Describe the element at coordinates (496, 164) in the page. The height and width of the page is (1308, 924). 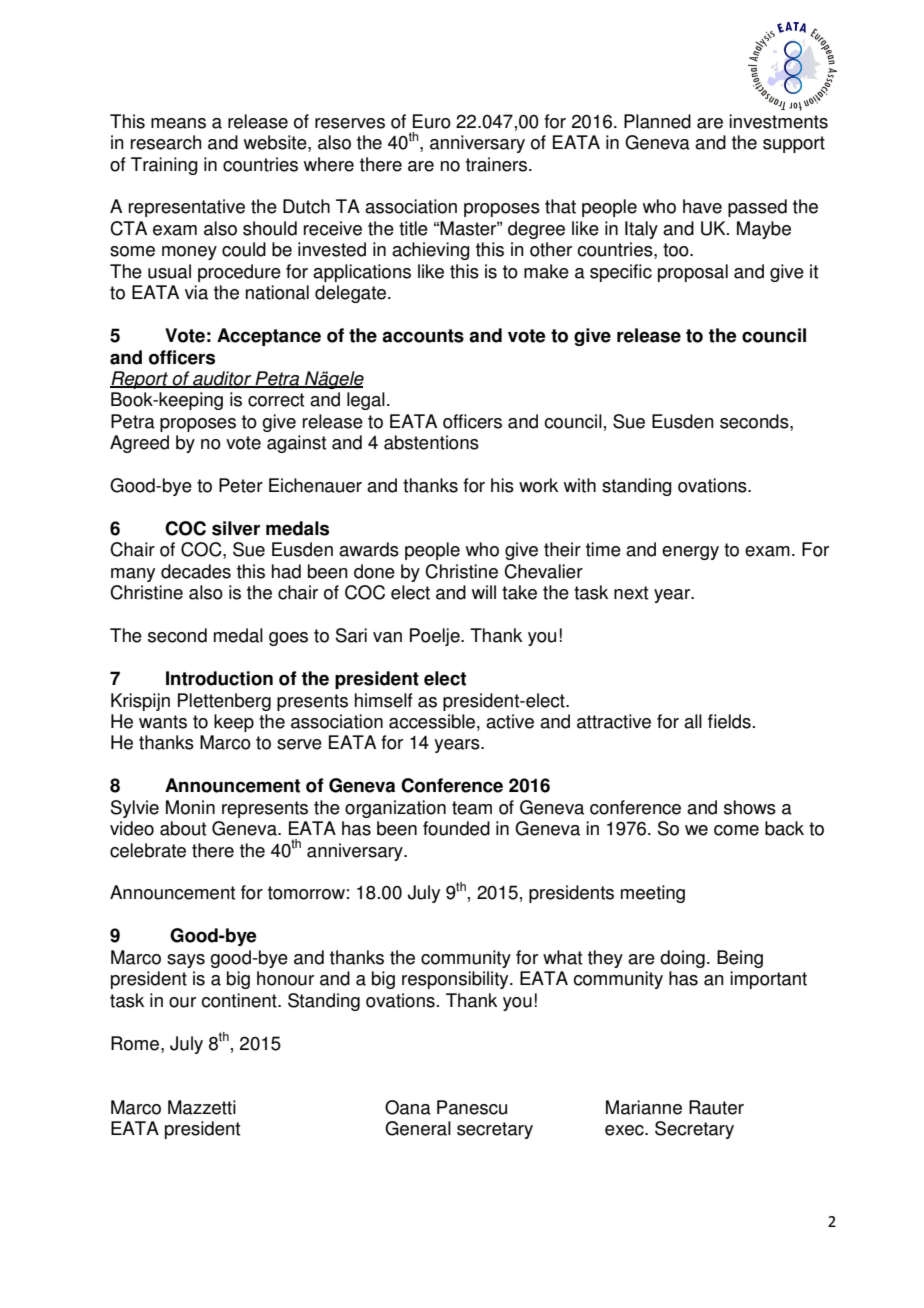
I see `trainers` at that location.
